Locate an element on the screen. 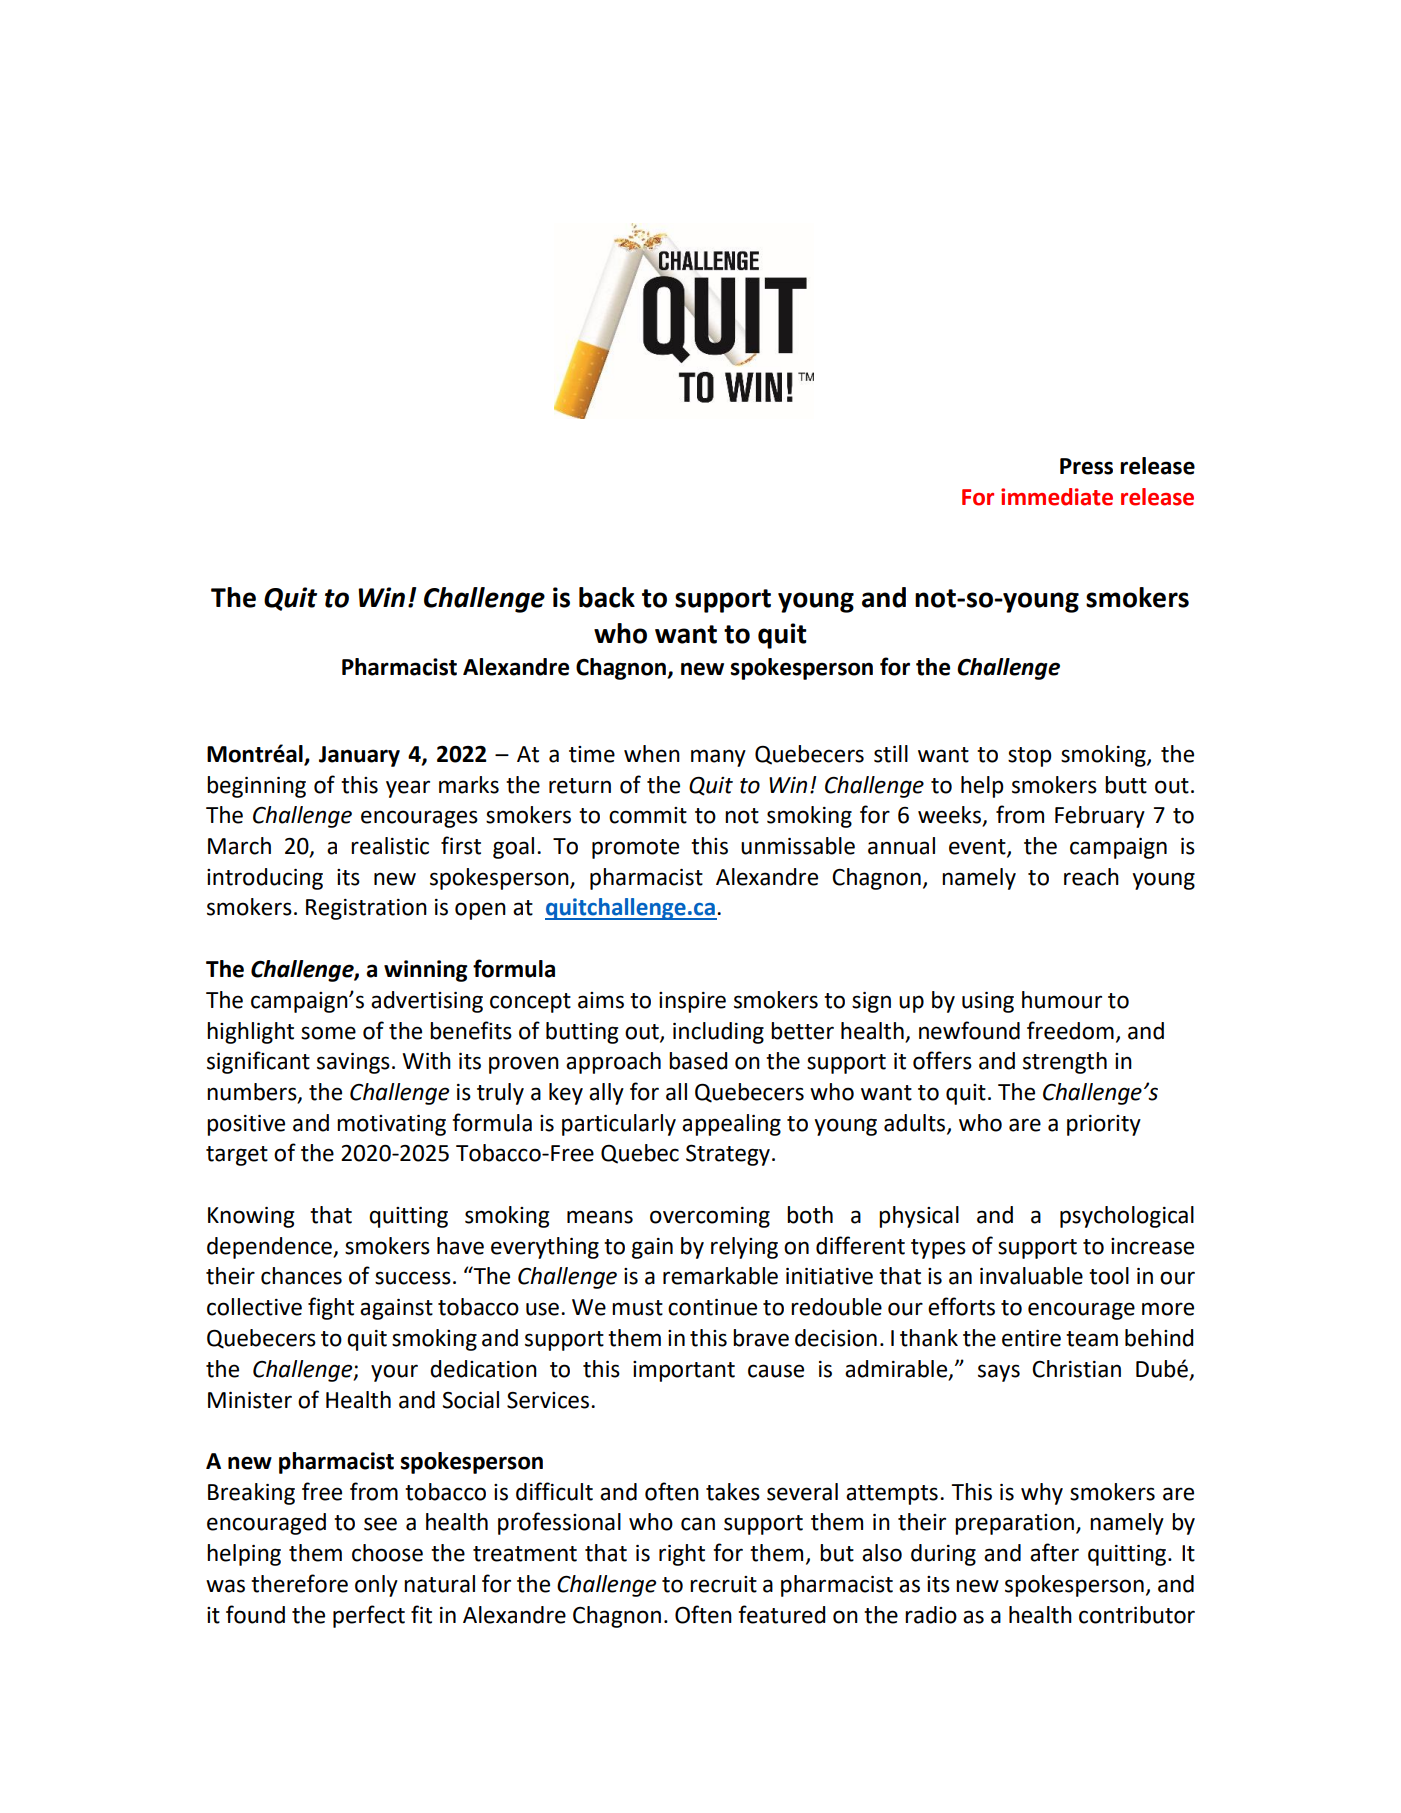  immediate is located at coordinates (1057, 497).
